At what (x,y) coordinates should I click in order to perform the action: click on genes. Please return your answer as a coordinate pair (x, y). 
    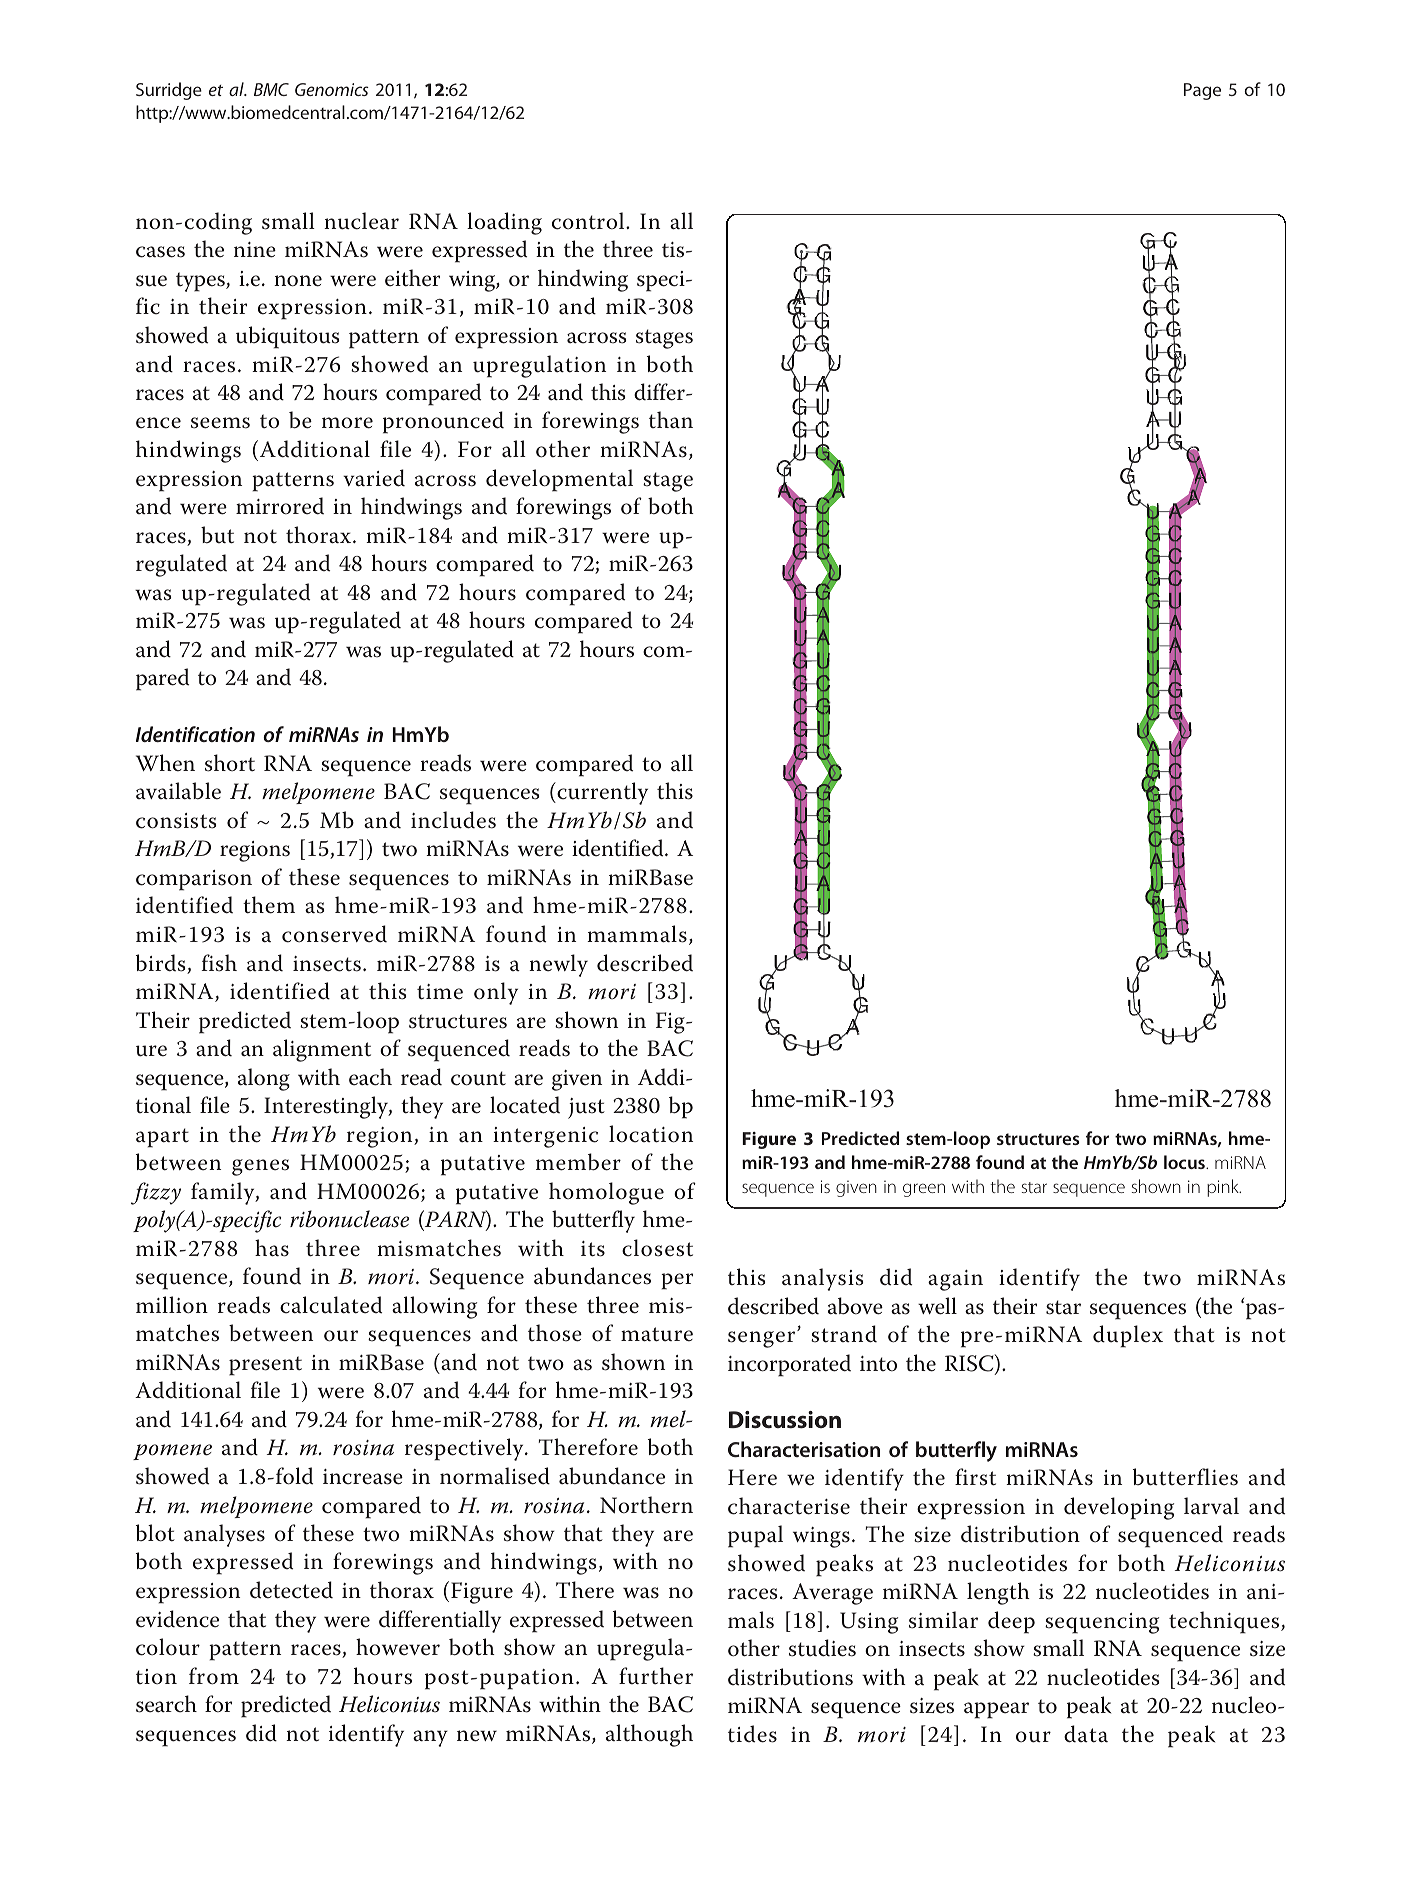
    Looking at the image, I should click on (260, 1167).
